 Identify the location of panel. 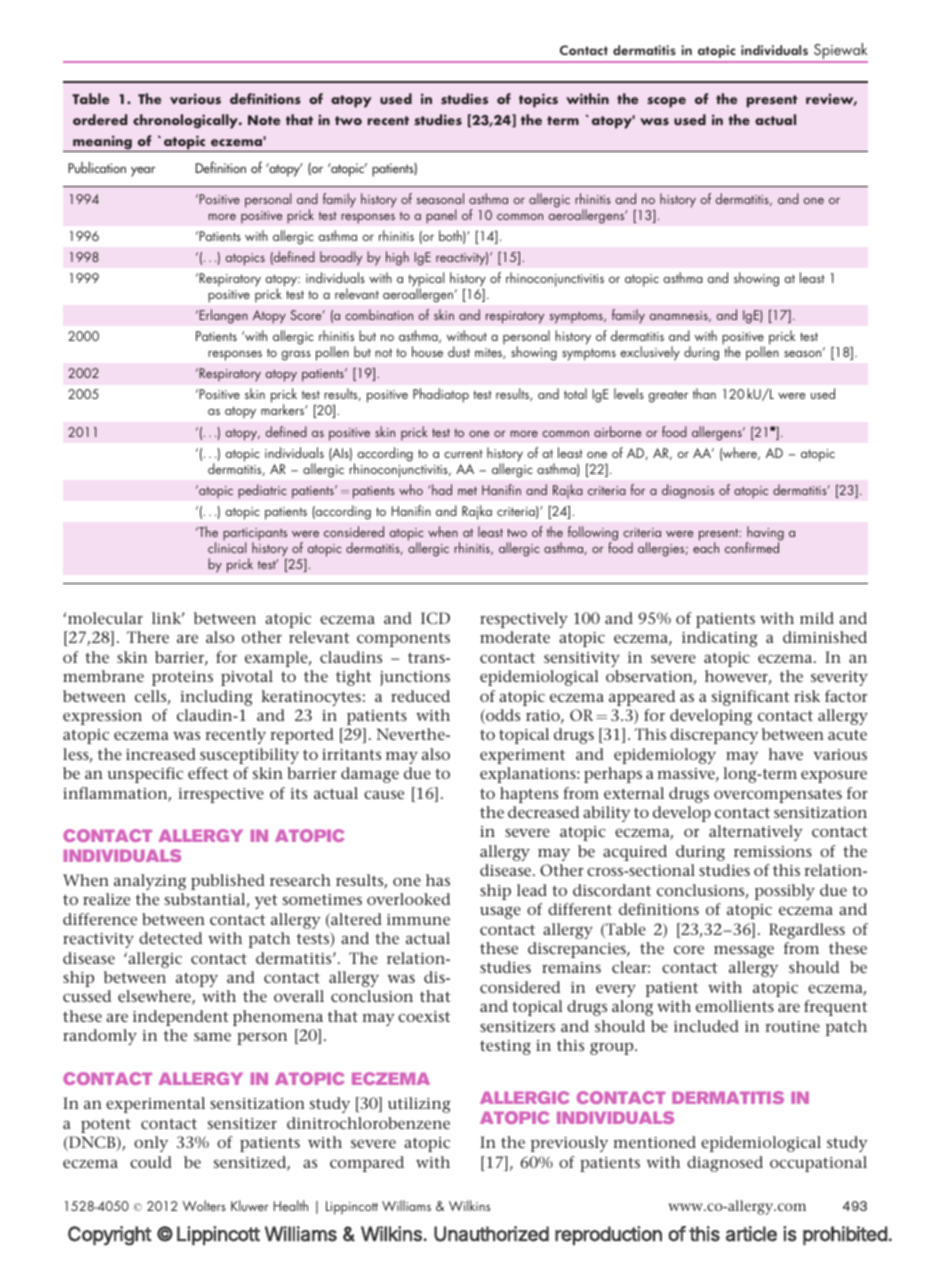
(441, 216).
